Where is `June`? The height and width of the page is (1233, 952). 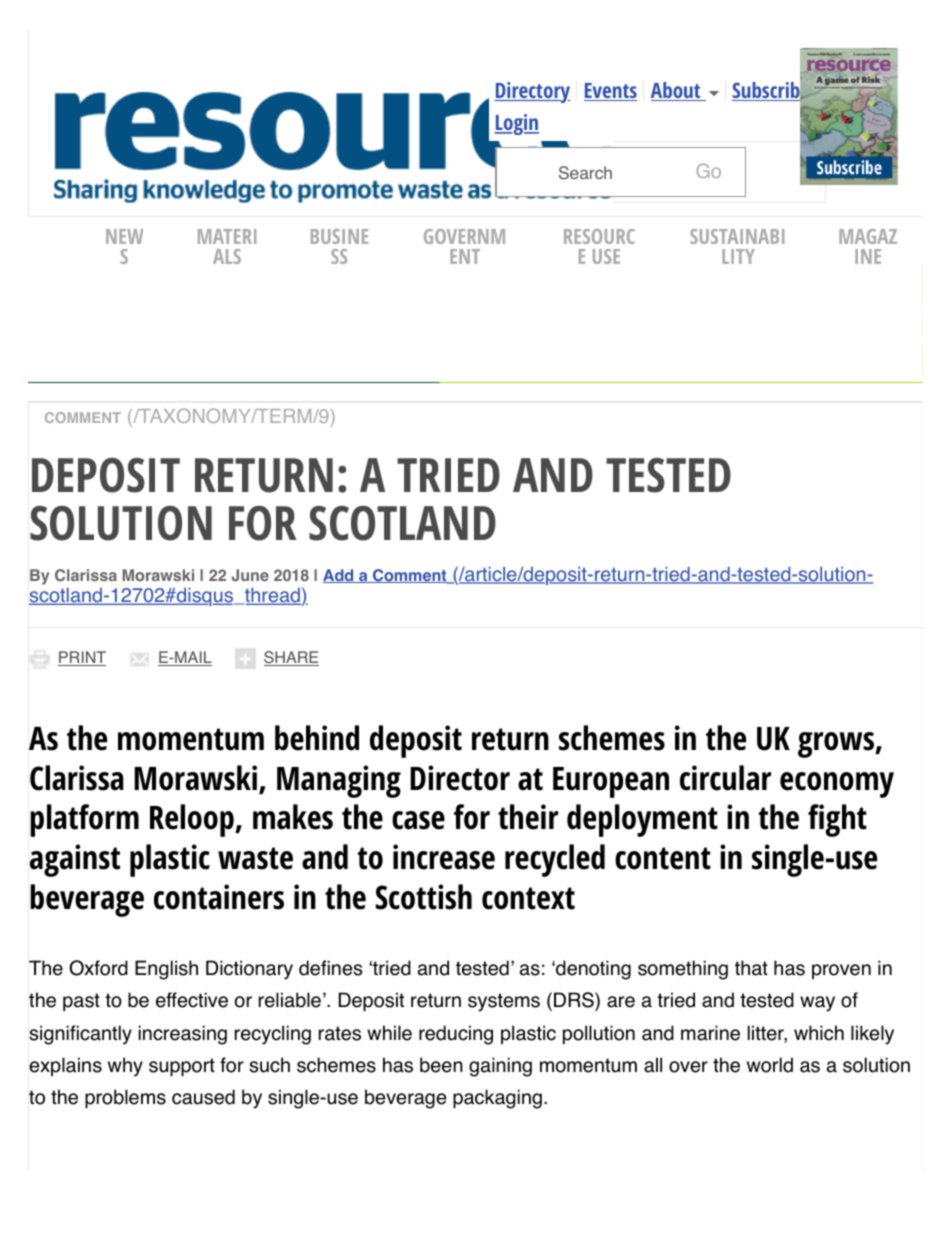 June is located at coordinates (250, 575).
